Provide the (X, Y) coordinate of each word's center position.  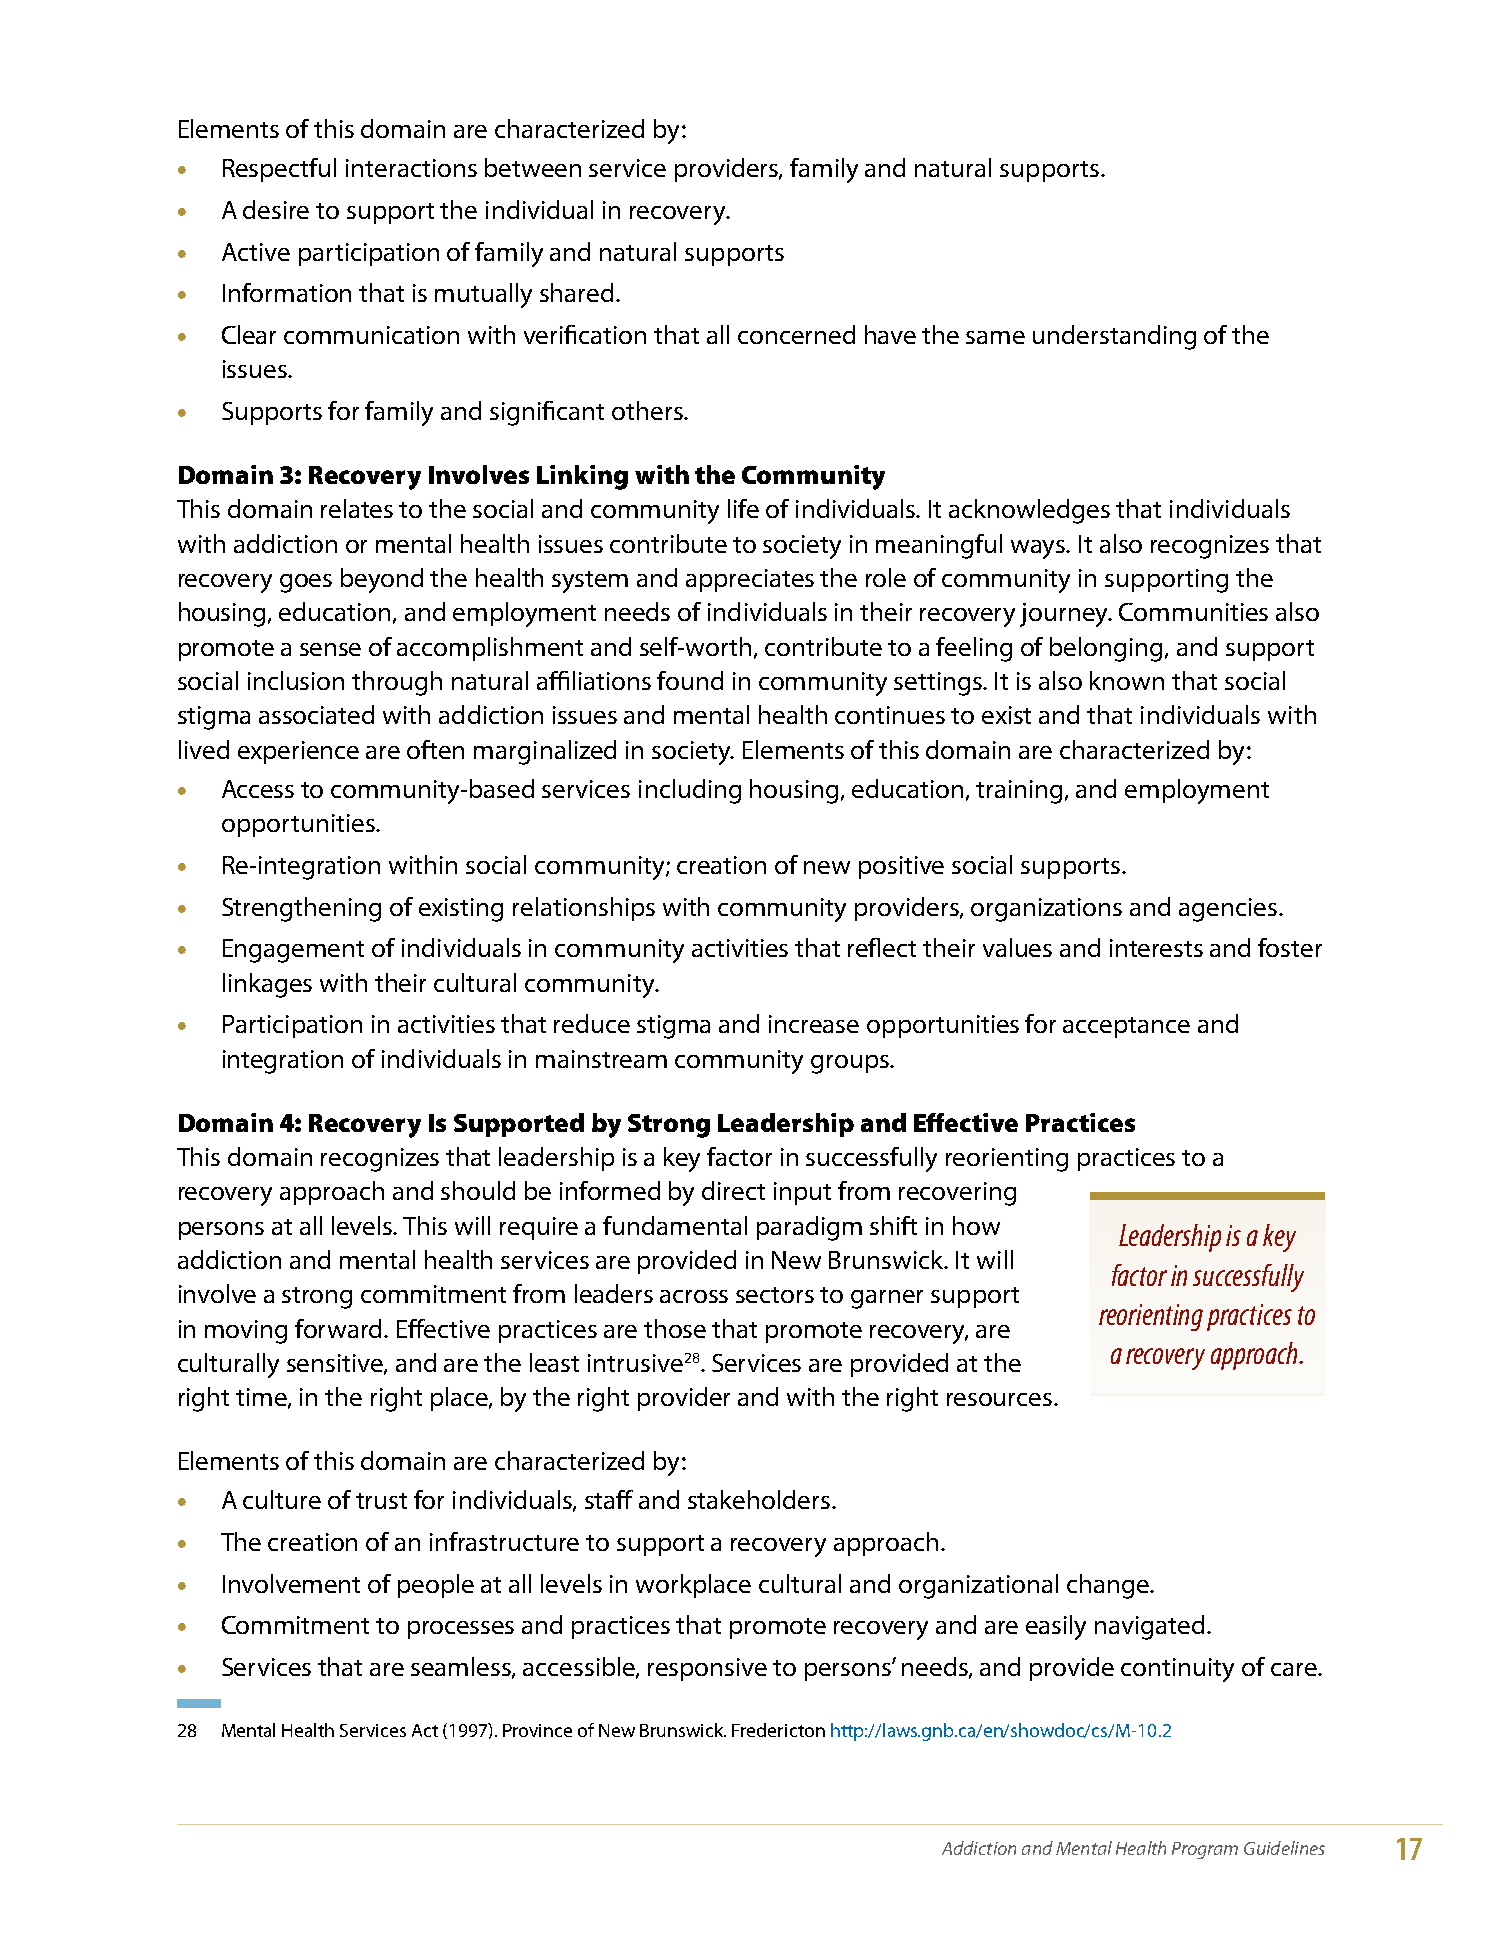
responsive (707, 1669)
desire (276, 209)
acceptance (1126, 1027)
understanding (1114, 337)
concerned (796, 334)
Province (537, 1730)
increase (814, 1024)
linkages (267, 985)
